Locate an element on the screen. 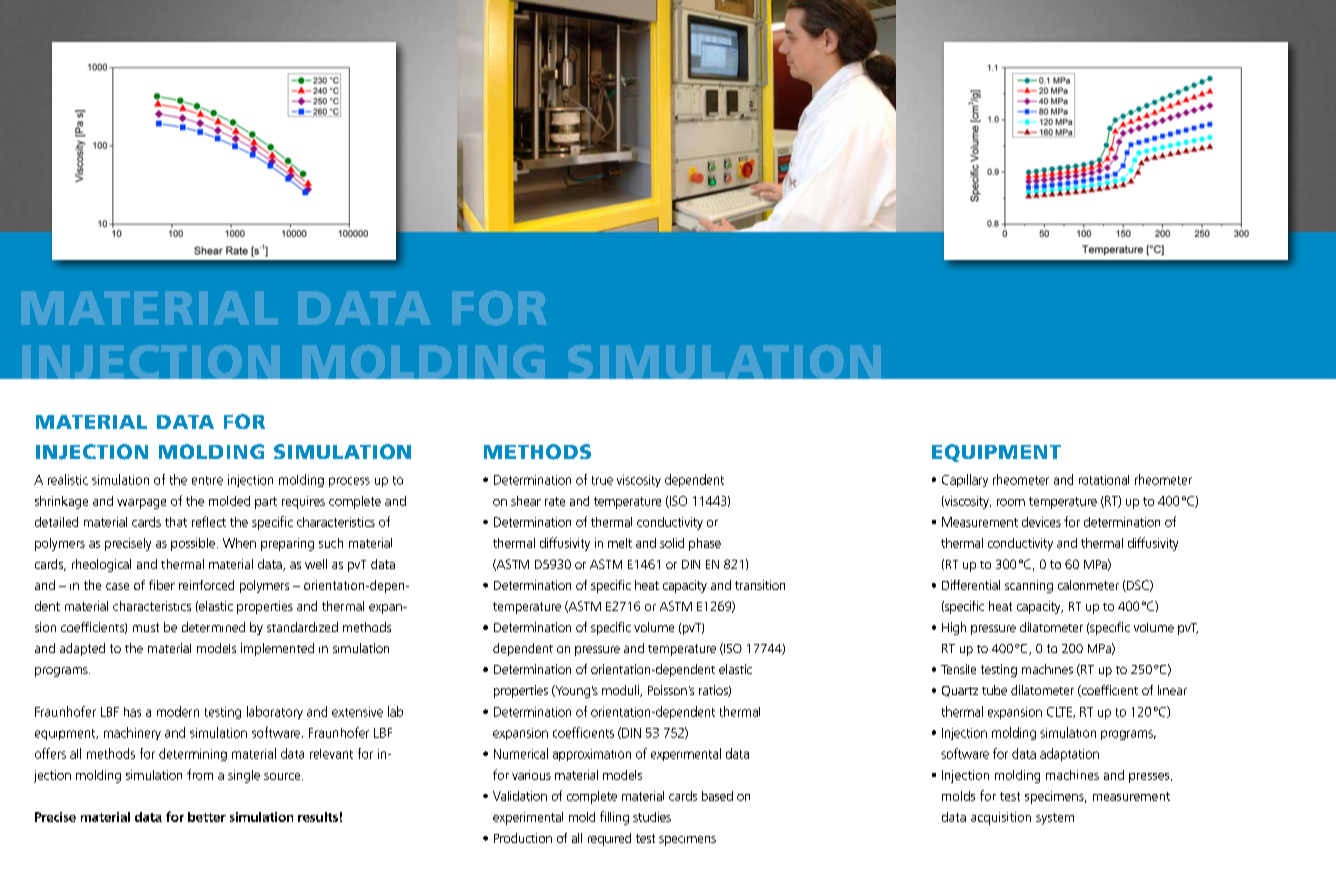 The height and width of the screenshot is (896, 1336). system is located at coordinates (1055, 819).
